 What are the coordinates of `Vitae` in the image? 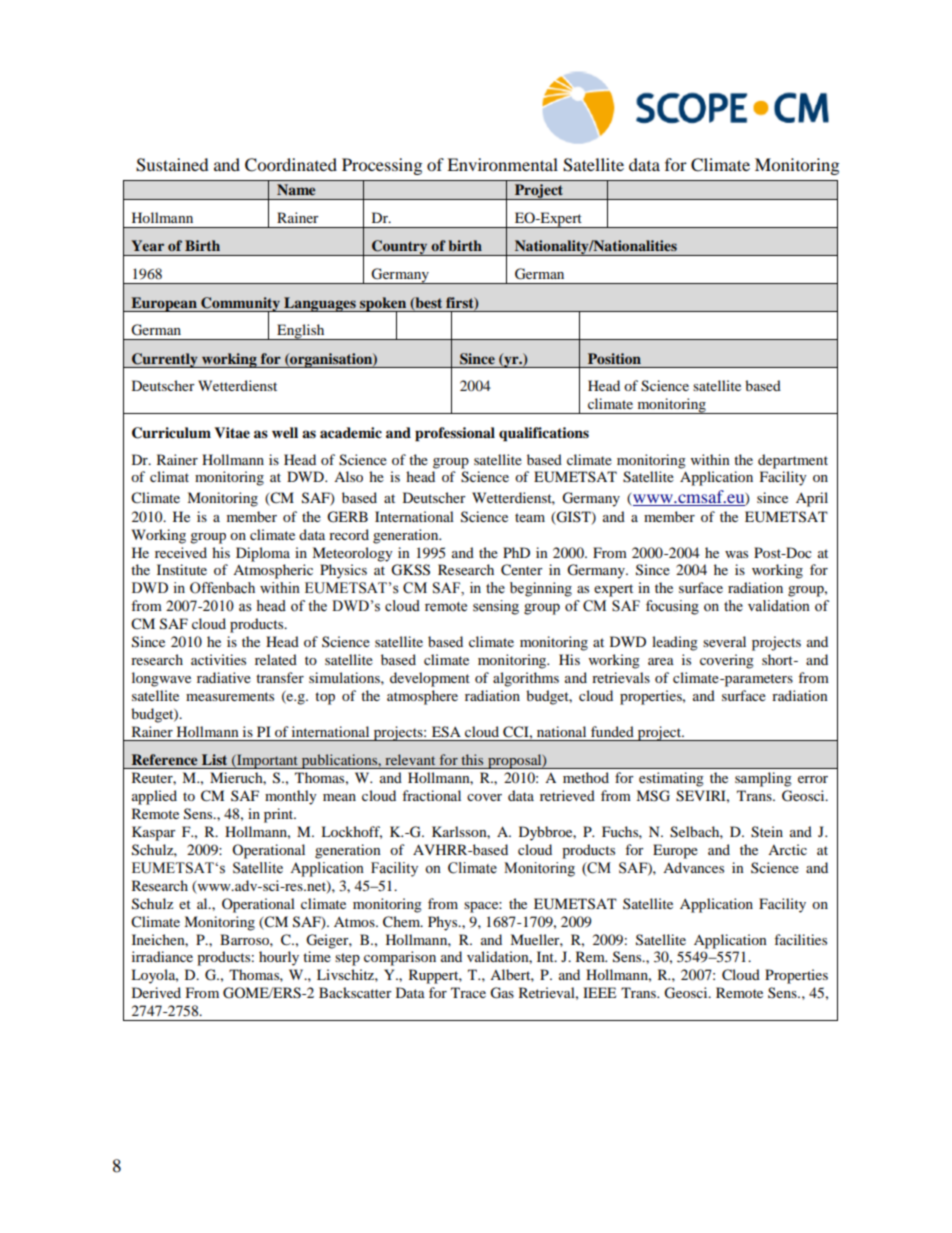 It's located at (232, 433).
